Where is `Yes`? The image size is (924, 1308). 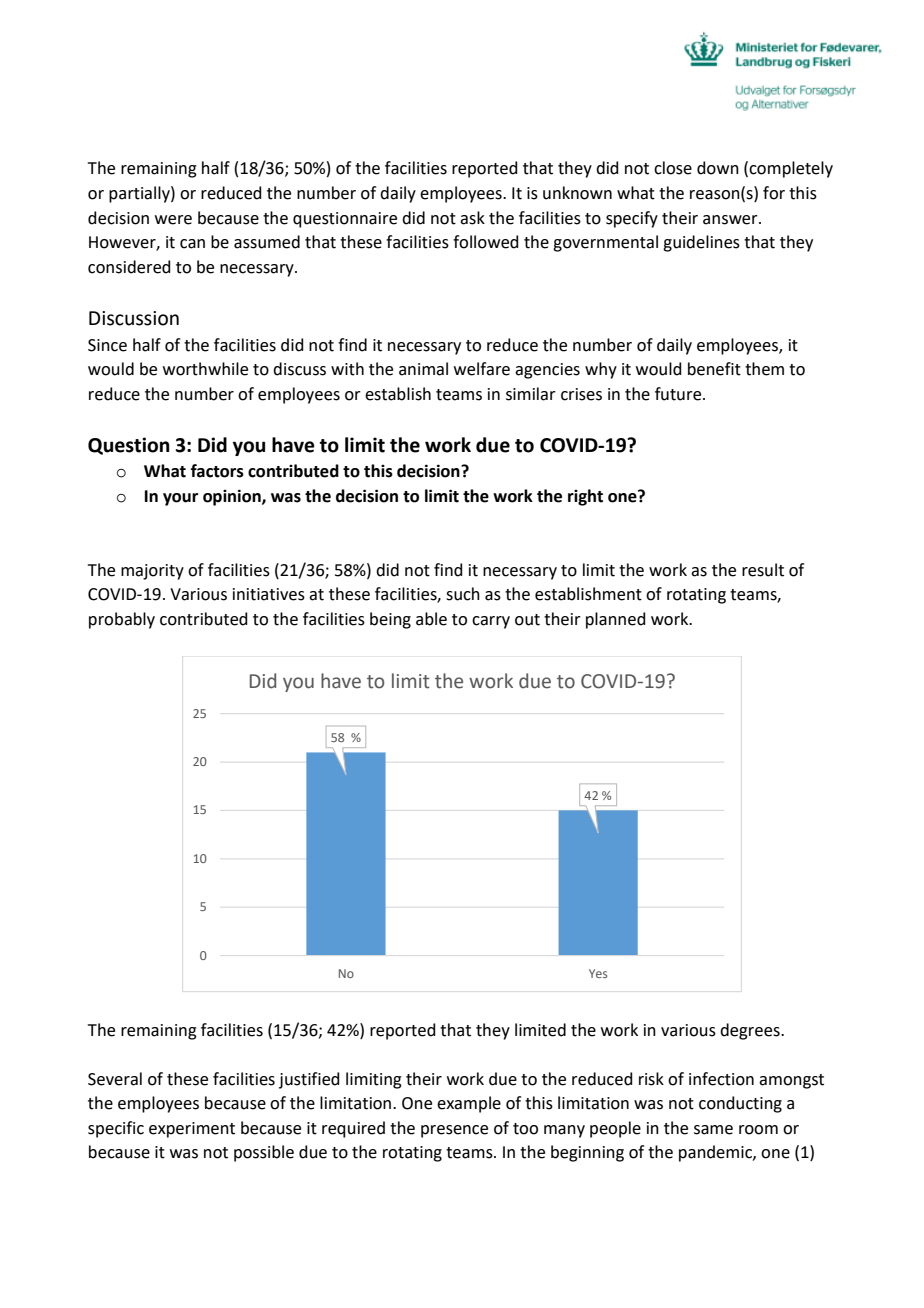
Yes is located at coordinates (598, 973).
